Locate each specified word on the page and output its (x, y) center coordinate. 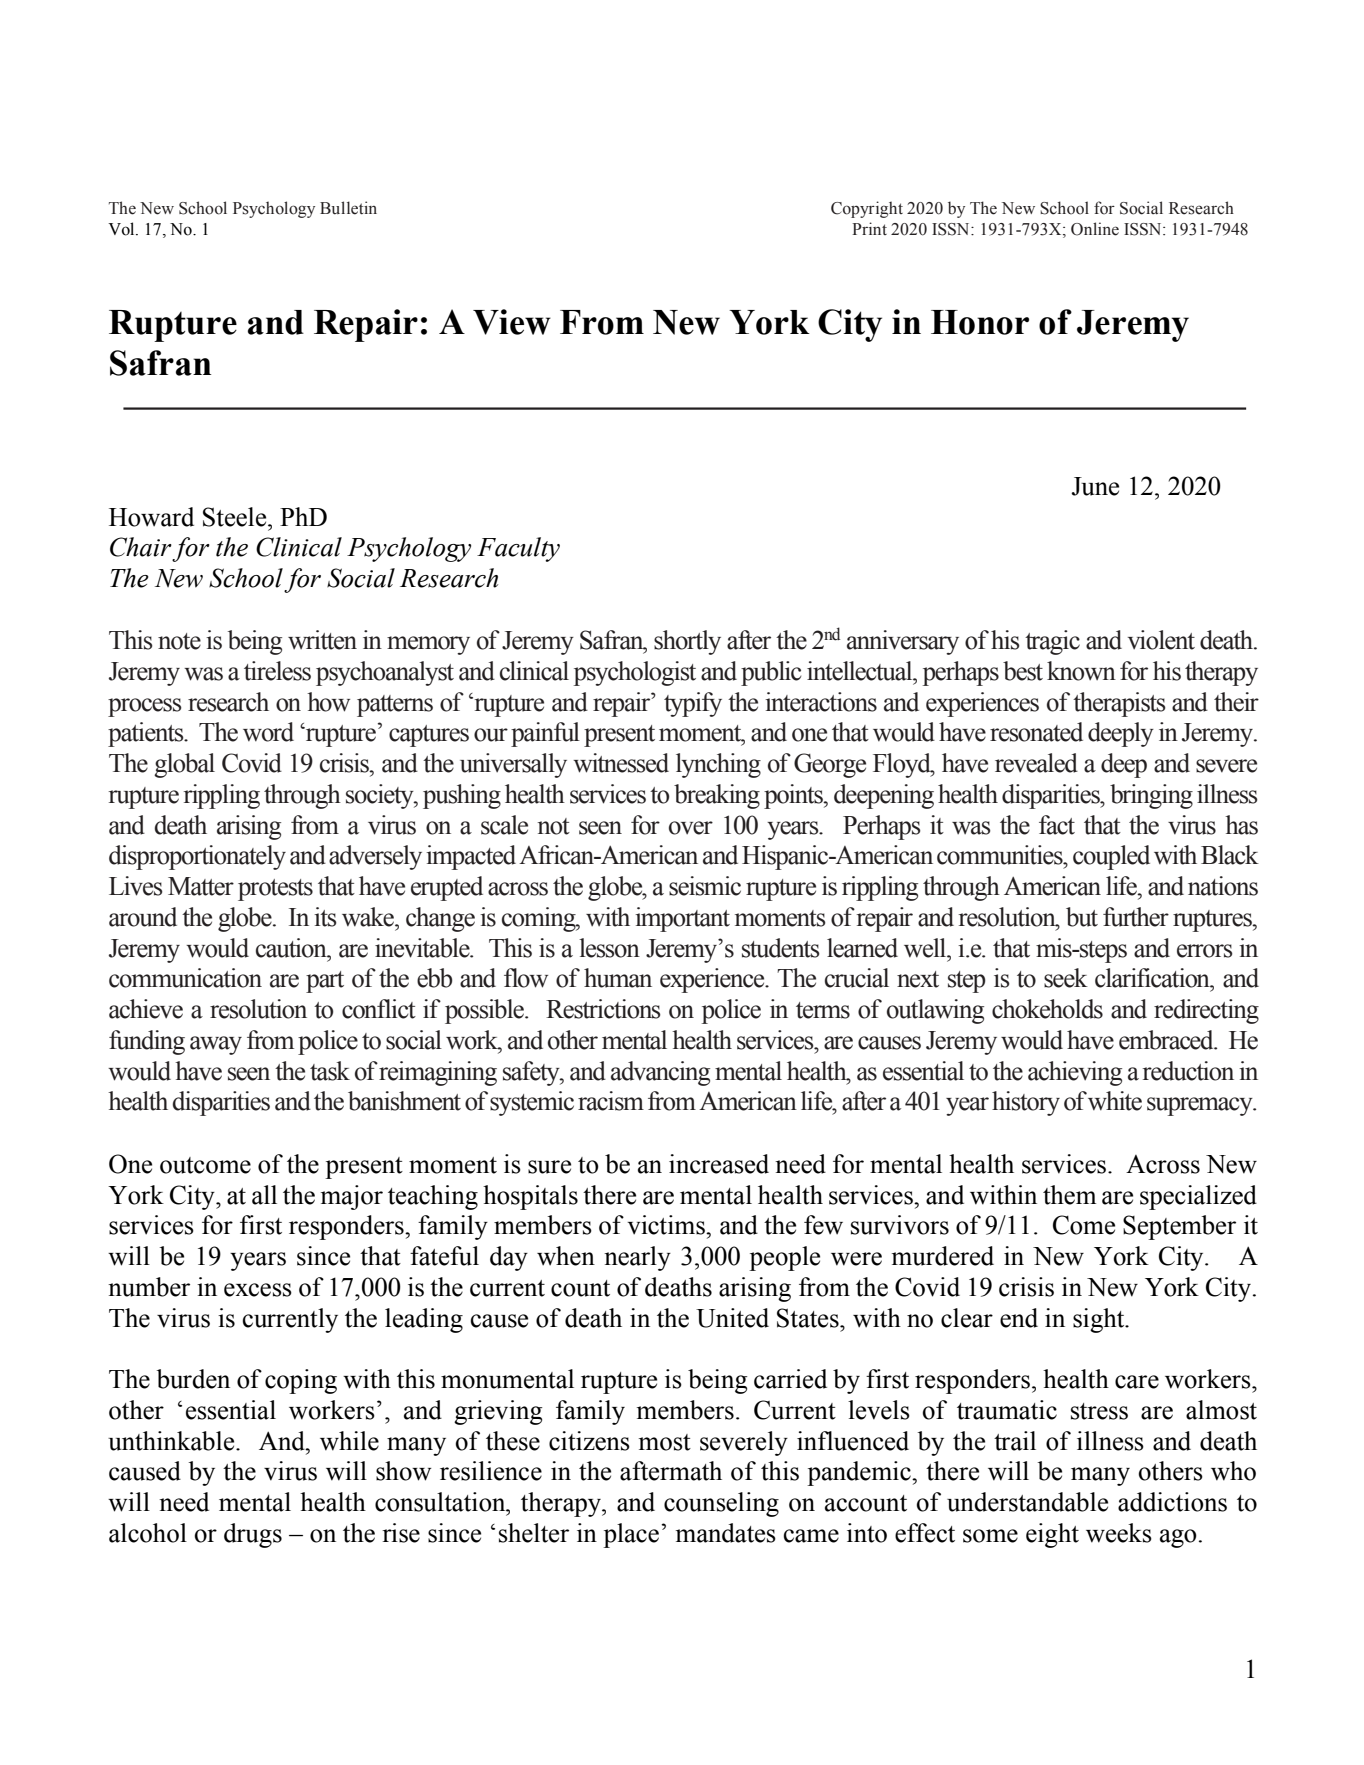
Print (869, 228)
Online (1095, 229)
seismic (705, 886)
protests (275, 890)
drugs (253, 1535)
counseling (721, 1504)
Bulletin (348, 208)
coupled (1111, 857)
